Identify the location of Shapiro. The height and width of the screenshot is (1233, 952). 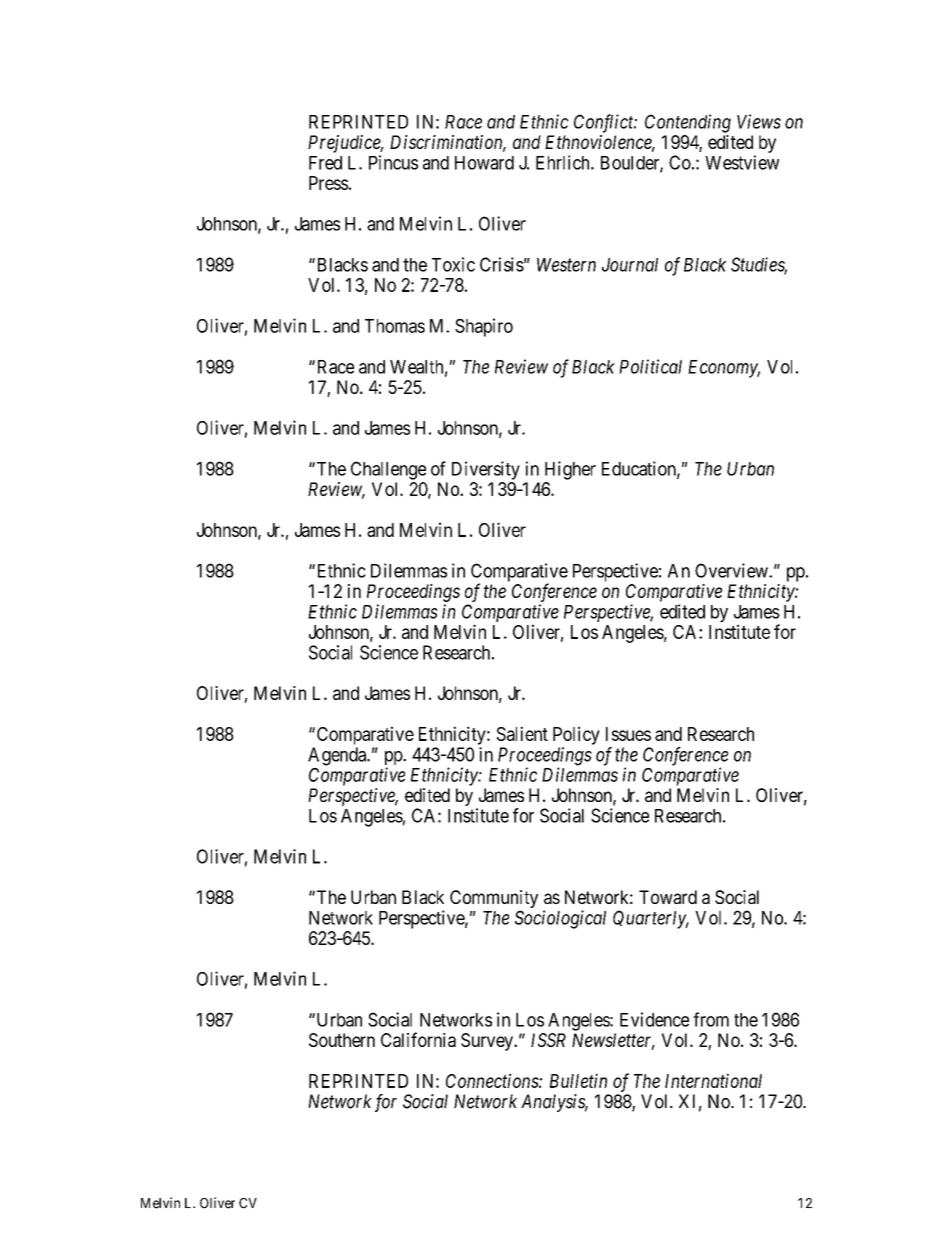
(484, 327).
